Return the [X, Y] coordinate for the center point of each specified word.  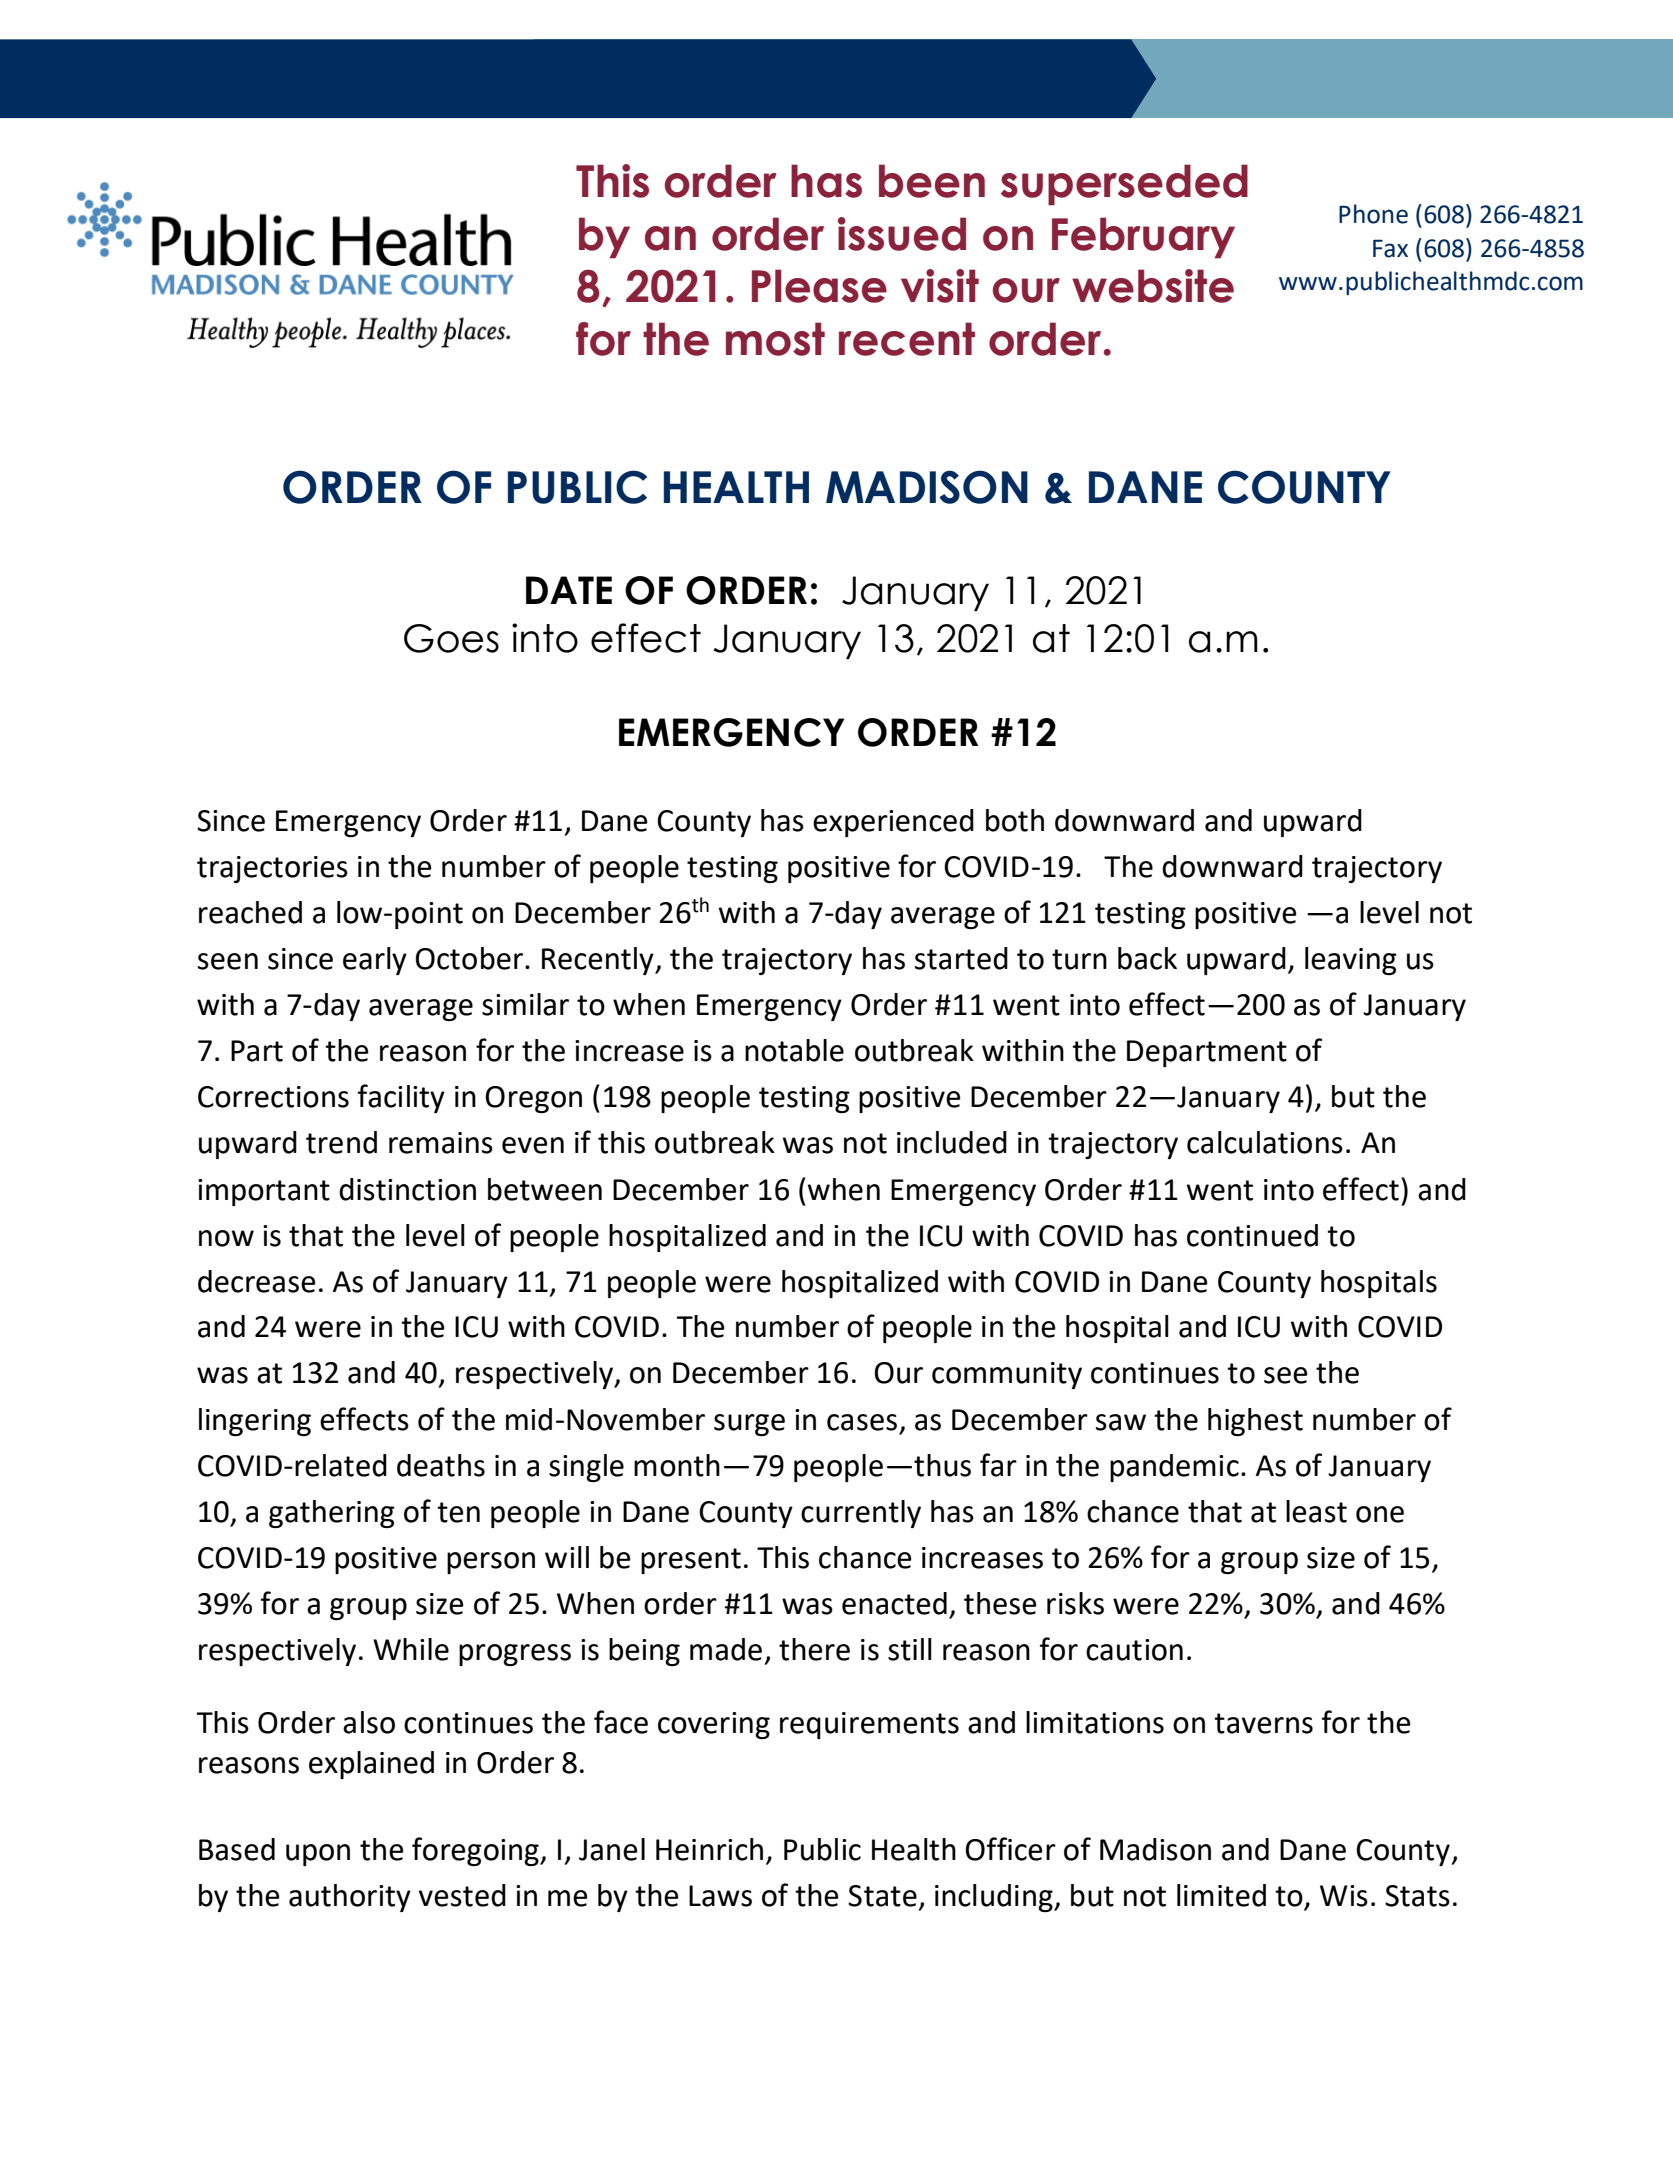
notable [794, 1050]
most [775, 339]
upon [318, 1855]
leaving [1351, 961]
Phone [1373, 214]
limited [1221, 1895]
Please [819, 286]
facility [401, 1098]
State [882, 1896]
